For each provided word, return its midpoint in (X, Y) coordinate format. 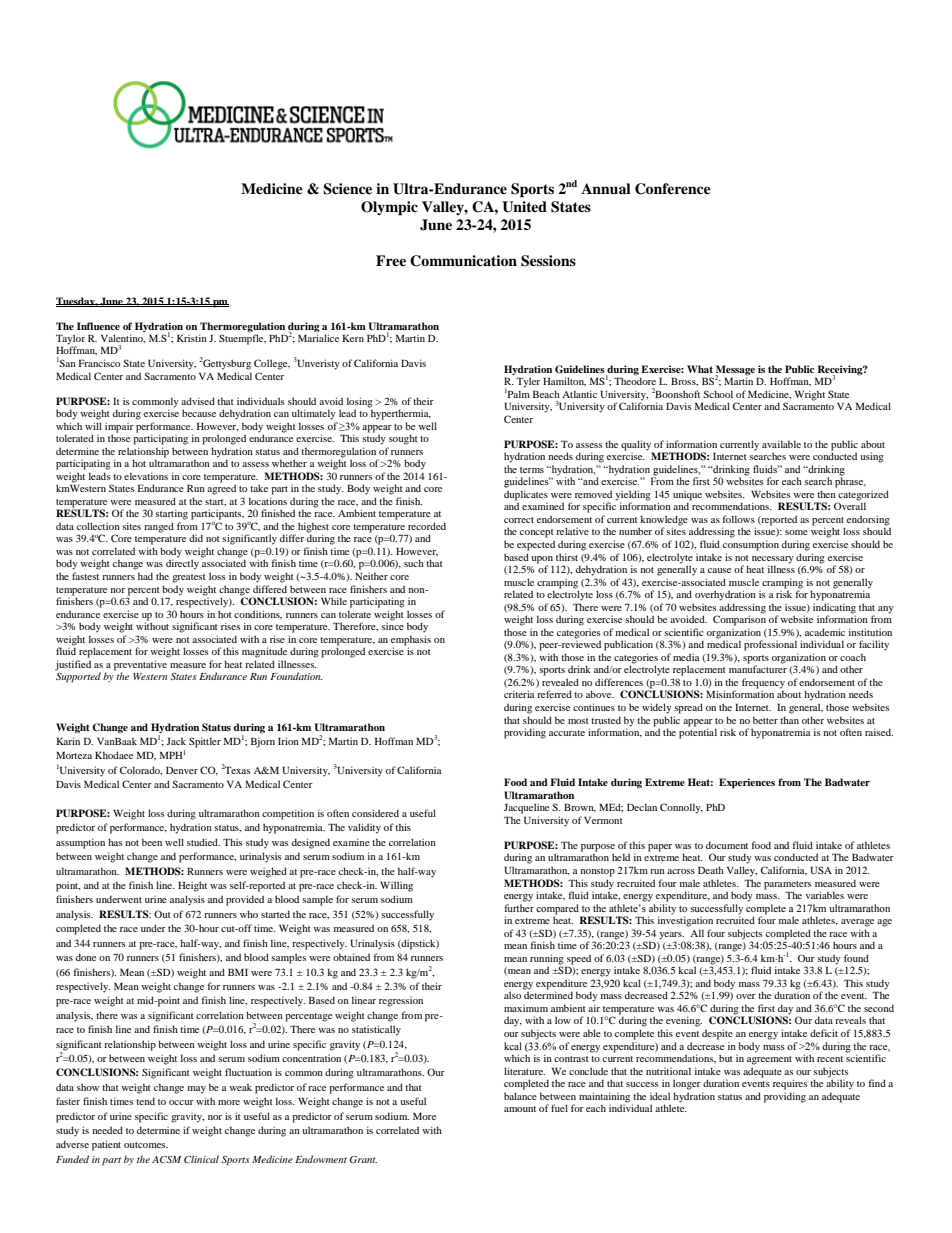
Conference (673, 189)
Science (347, 189)
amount (520, 1109)
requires (790, 1084)
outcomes (146, 1145)
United (524, 207)
